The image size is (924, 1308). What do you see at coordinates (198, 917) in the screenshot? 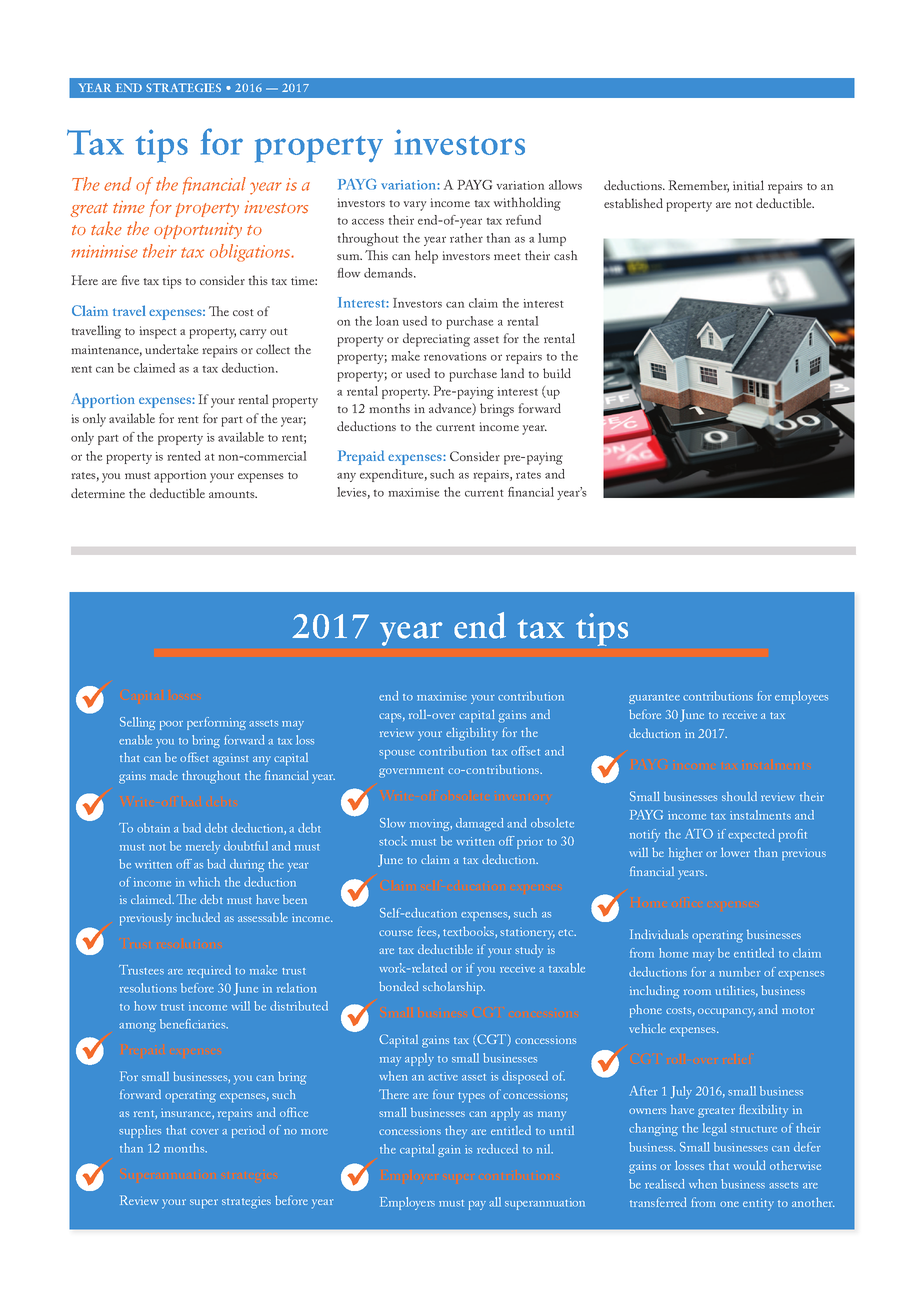
I see `included` at bounding box center [198, 917].
